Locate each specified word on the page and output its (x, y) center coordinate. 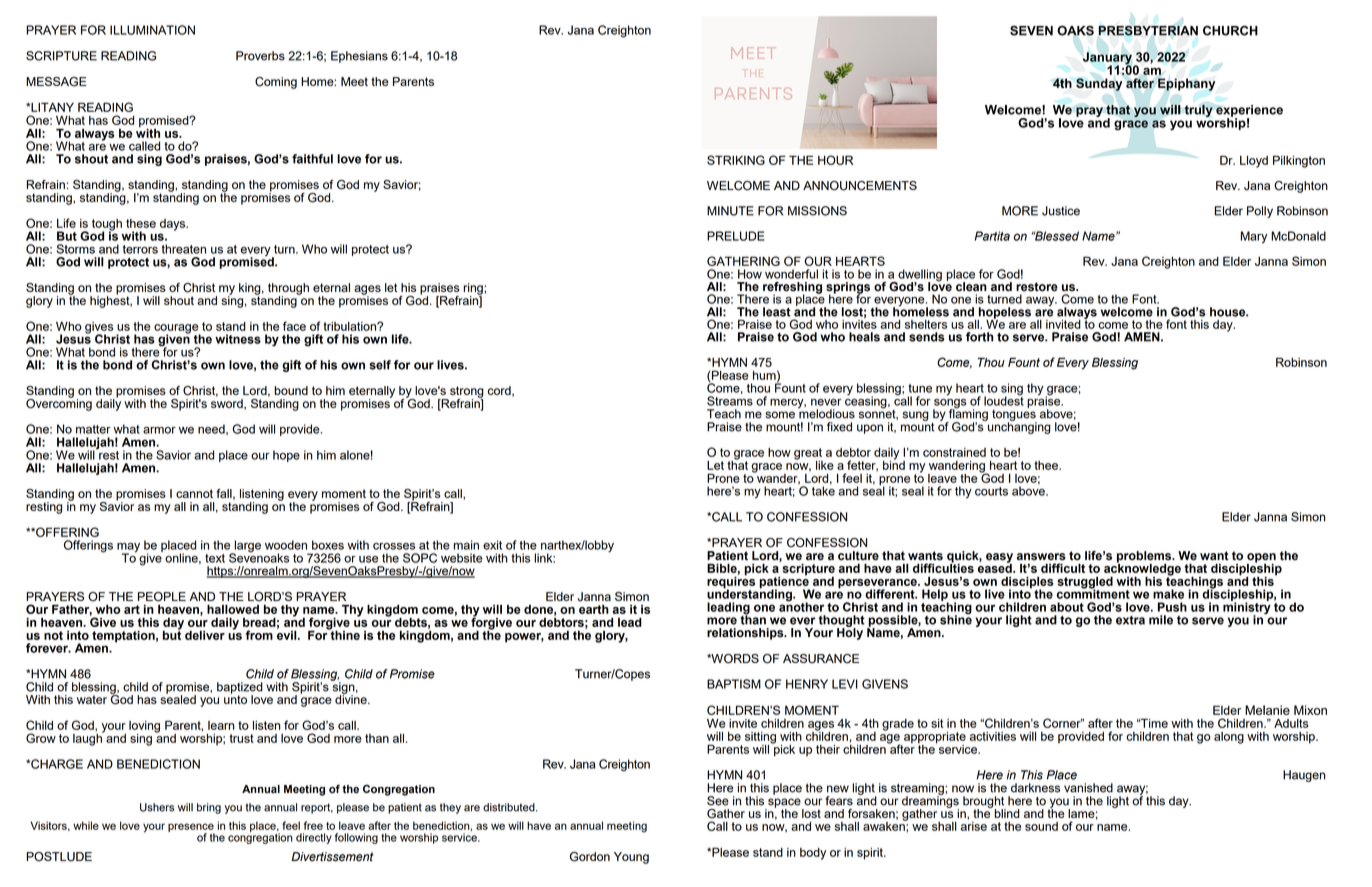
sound (1041, 826)
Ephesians (359, 57)
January (1108, 59)
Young (631, 858)
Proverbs (260, 56)
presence (191, 828)
